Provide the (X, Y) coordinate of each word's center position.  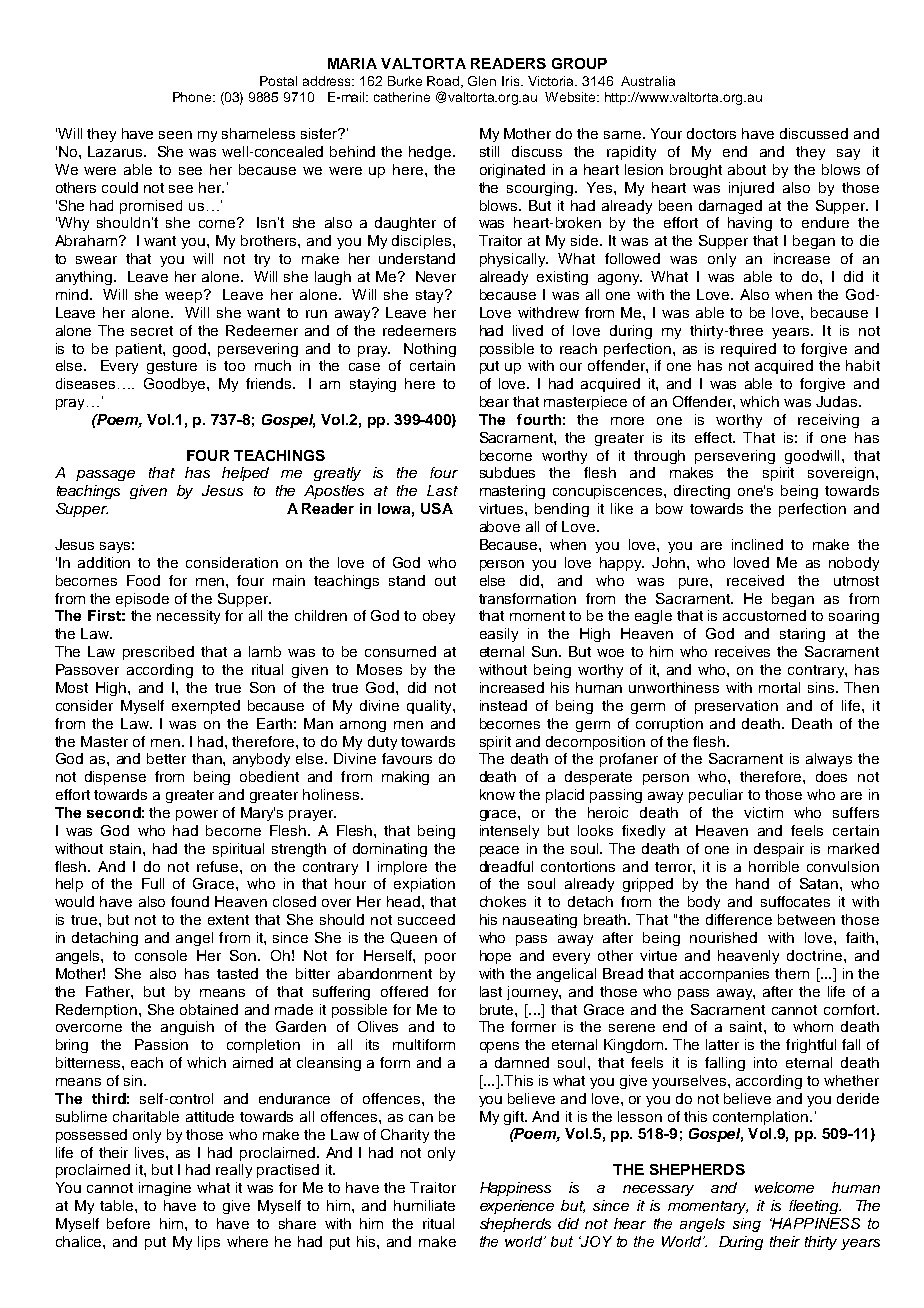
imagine (165, 1189)
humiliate (424, 1205)
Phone (193, 97)
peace (499, 851)
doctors (711, 133)
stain (127, 848)
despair (779, 850)
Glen (482, 81)
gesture (172, 367)
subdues (507, 472)
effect (714, 437)
